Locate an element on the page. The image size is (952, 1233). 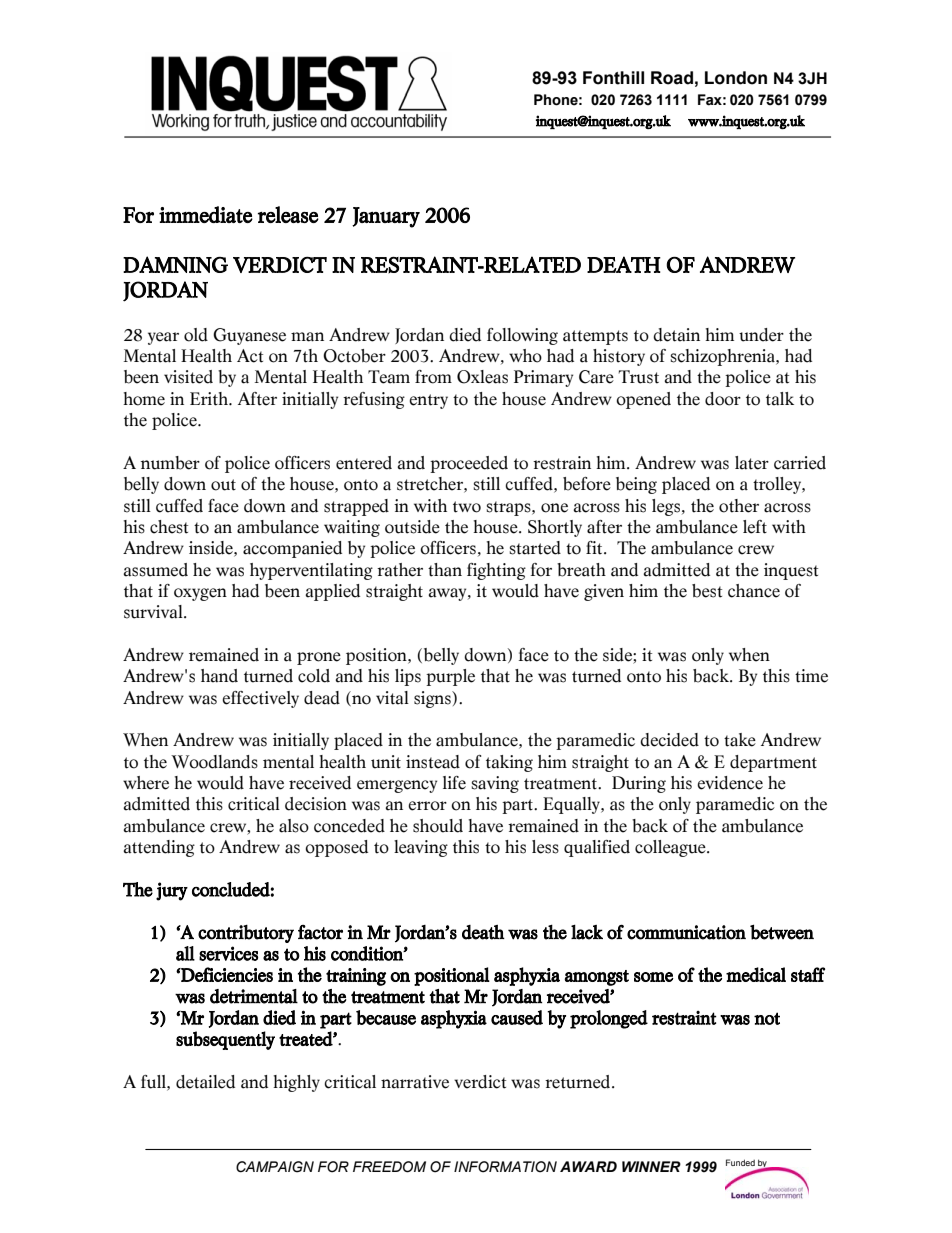
CAMPAIGN is located at coordinates (275, 1167).
